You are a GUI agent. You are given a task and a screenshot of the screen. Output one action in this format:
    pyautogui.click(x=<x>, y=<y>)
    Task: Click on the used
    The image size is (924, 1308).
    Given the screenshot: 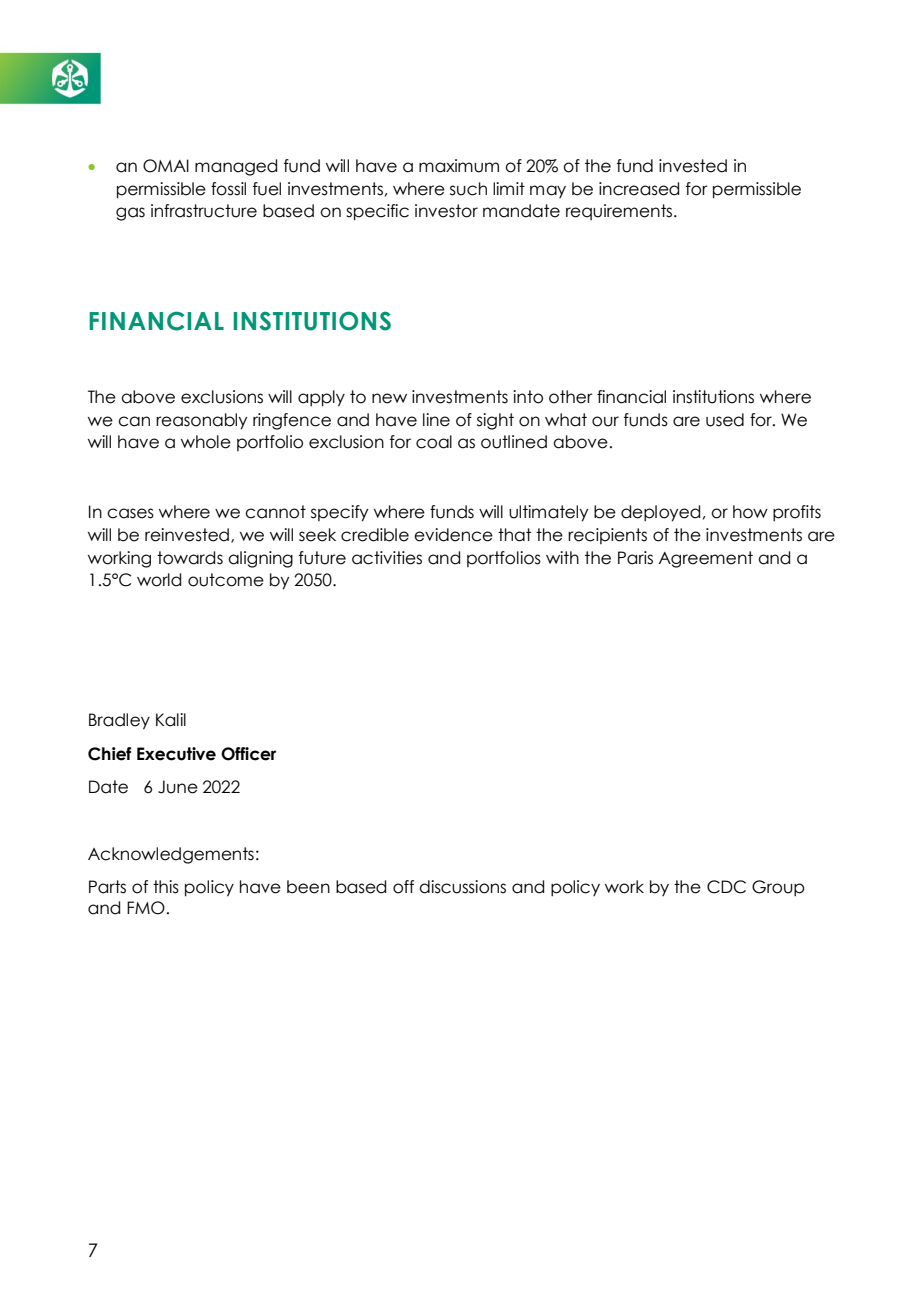 What is the action you would take?
    pyautogui.click(x=725, y=420)
